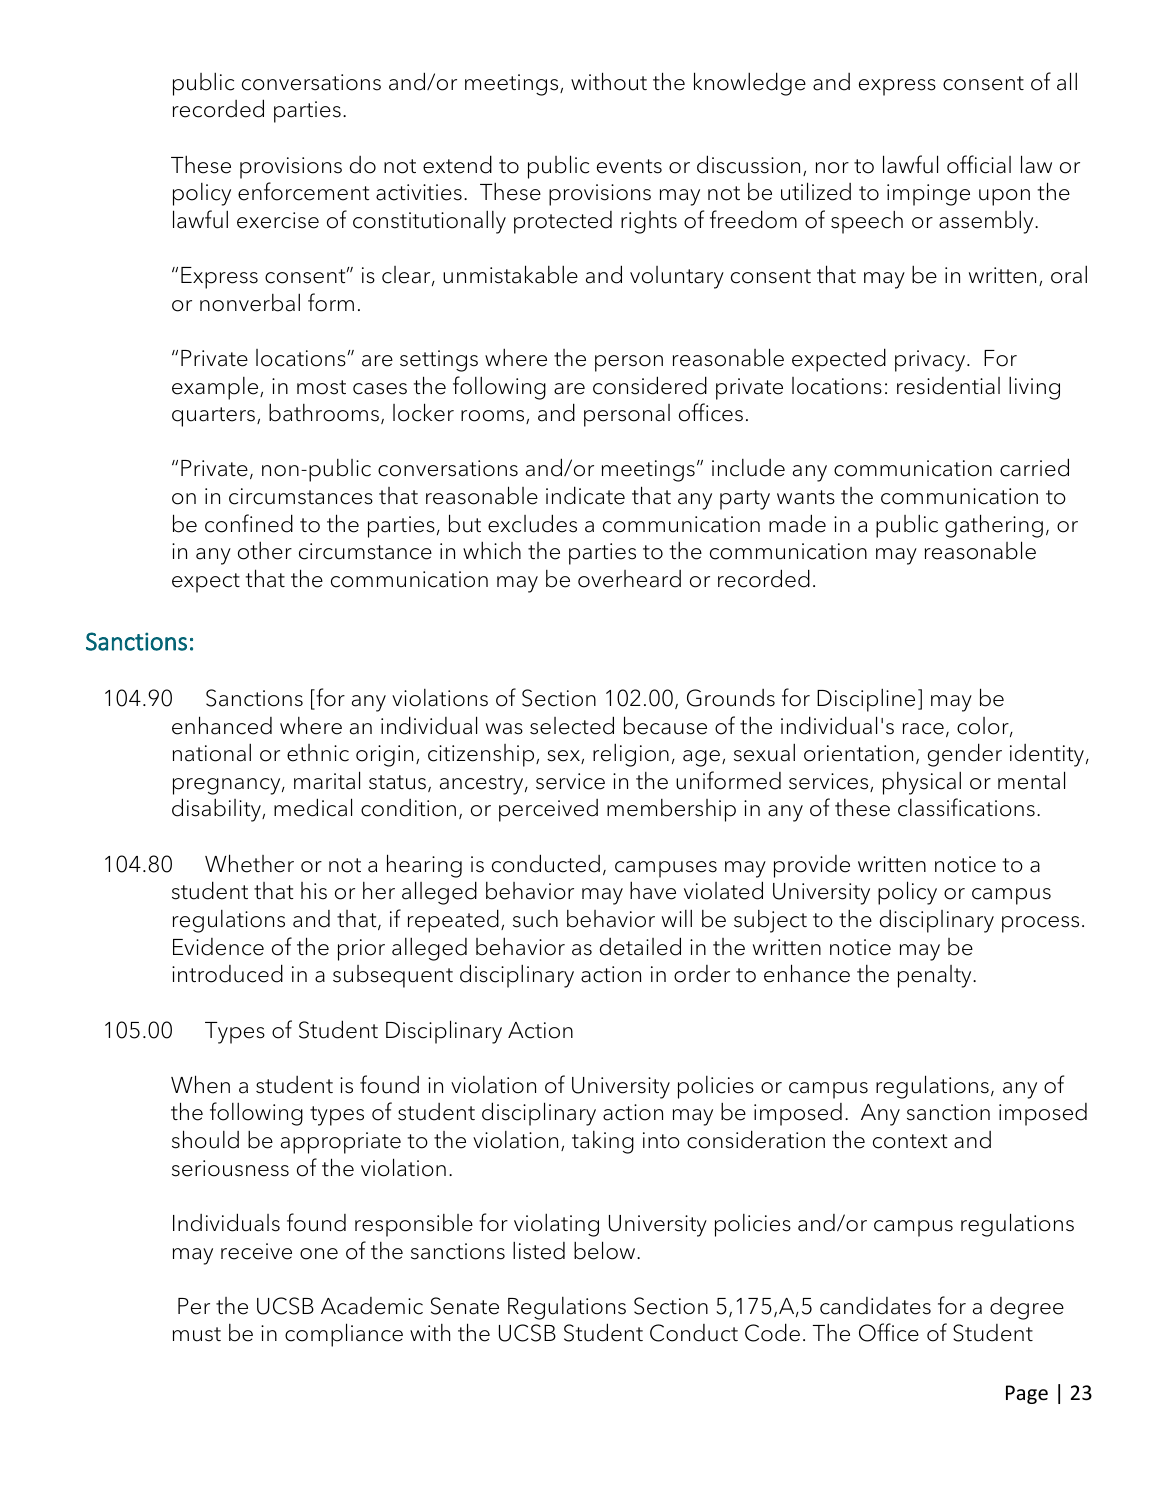 The height and width of the screenshot is (1503, 1161). Describe the element at coordinates (629, 166) in the screenshot. I see `events` at that location.
